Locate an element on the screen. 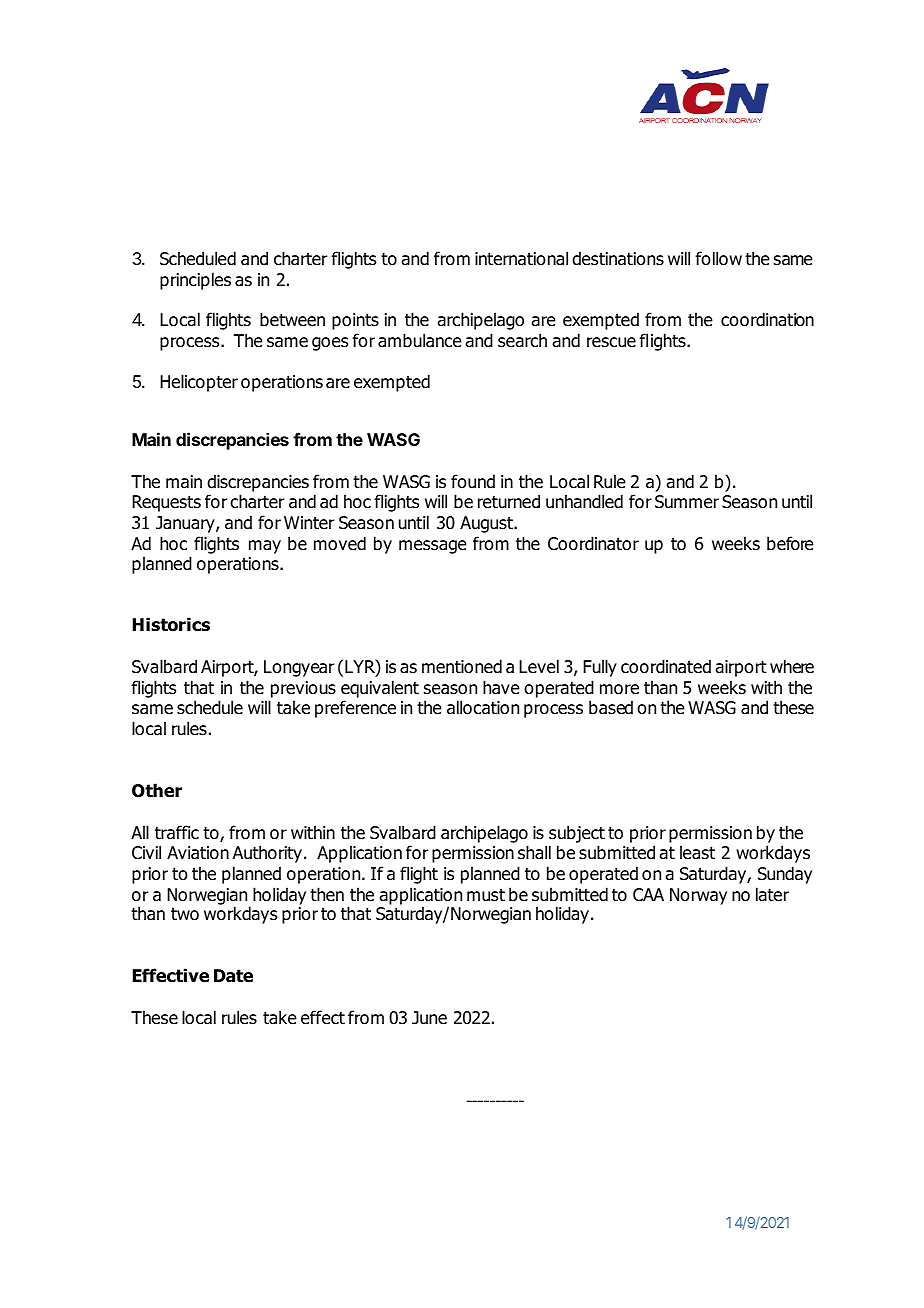 The width and height of the screenshot is (924, 1308). August is located at coordinates (487, 524).
